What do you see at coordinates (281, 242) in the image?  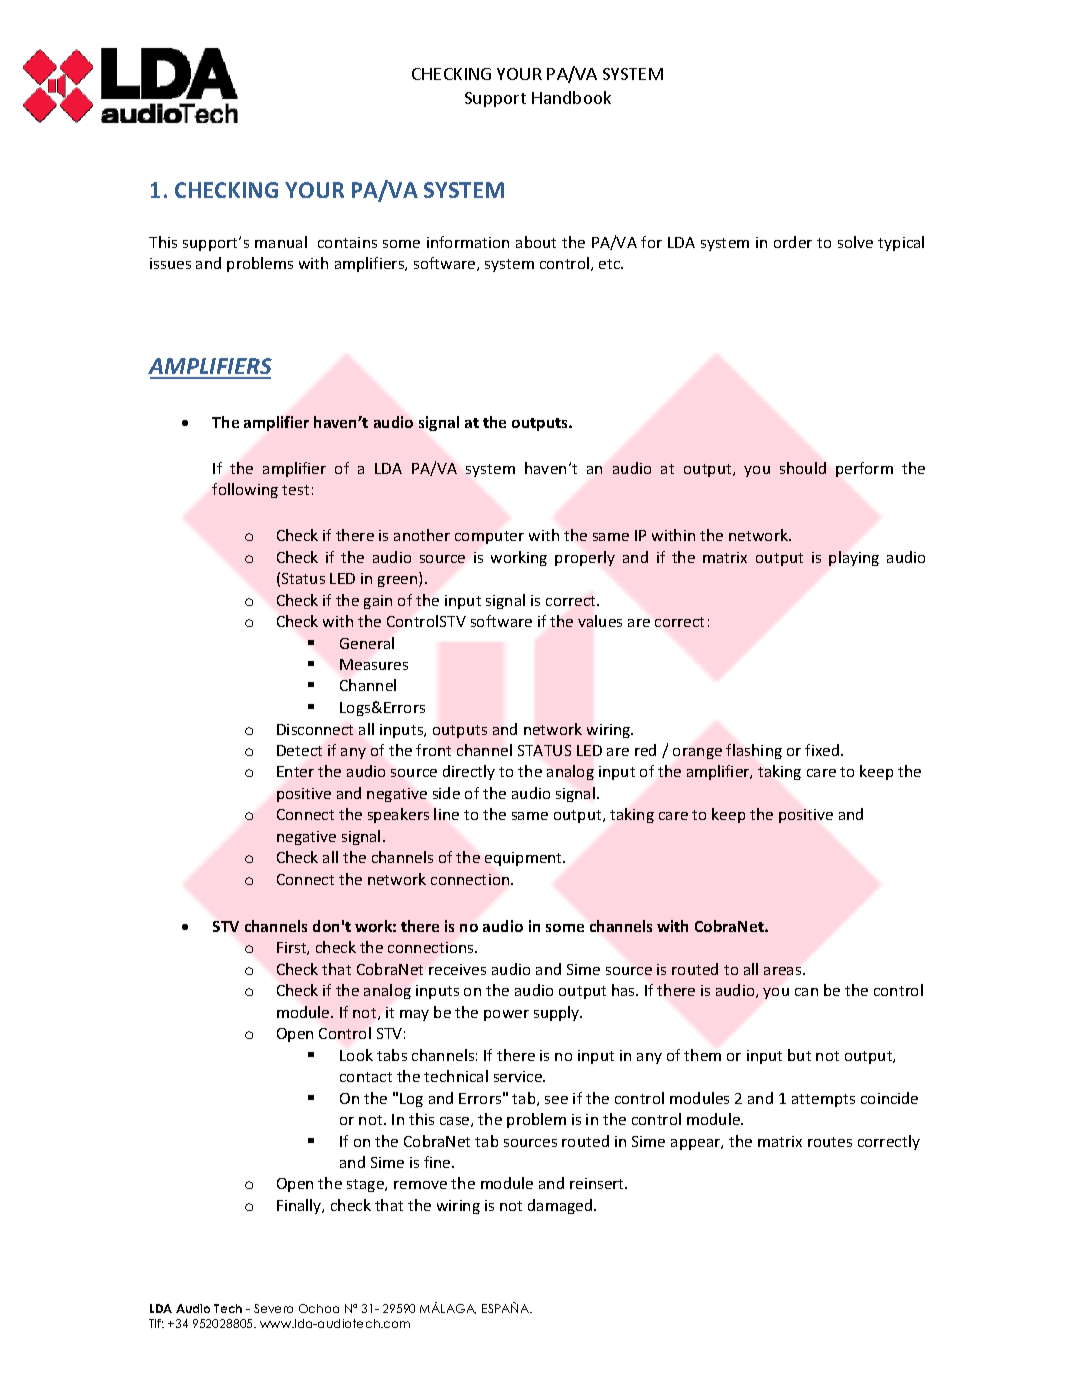 I see `manual` at bounding box center [281, 242].
